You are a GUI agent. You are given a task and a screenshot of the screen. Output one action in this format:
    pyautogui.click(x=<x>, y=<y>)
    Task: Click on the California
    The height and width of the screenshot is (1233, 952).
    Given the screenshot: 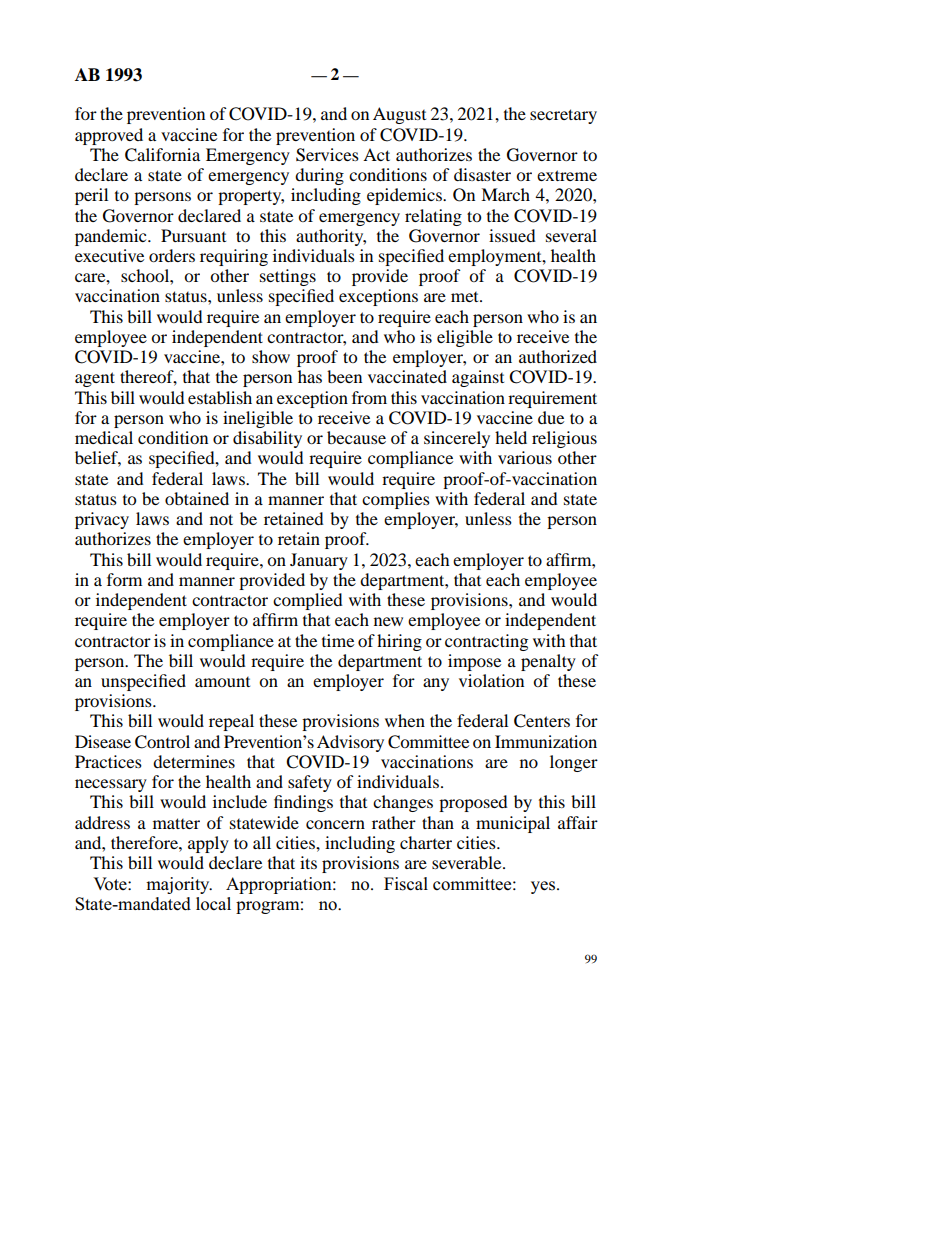 What is the action you would take?
    pyautogui.click(x=162, y=155)
